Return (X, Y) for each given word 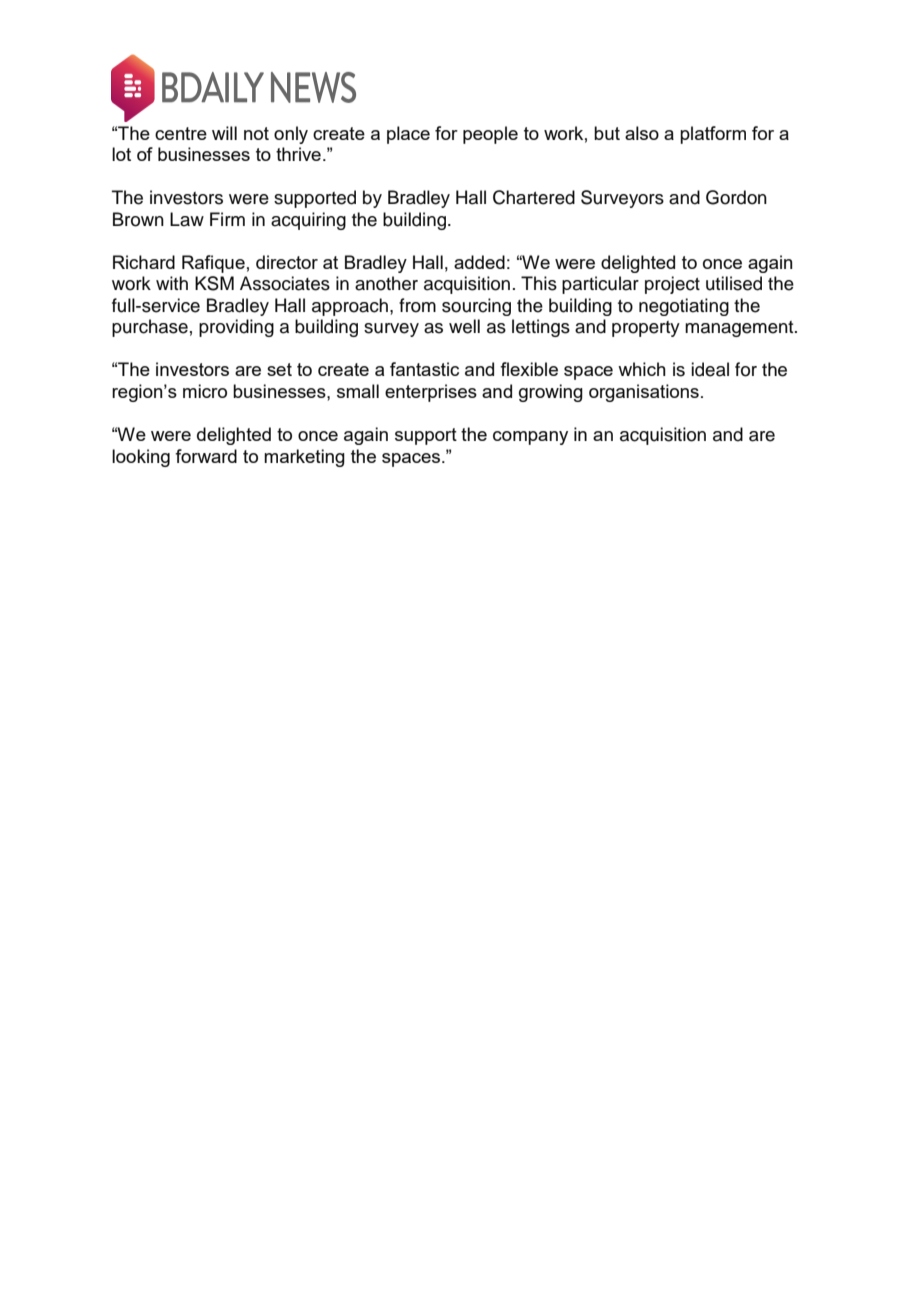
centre (181, 133)
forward (206, 456)
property (646, 329)
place (408, 135)
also (642, 133)
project (672, 285)
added (479, 262)
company (530, 438)
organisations (644, 393)
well (464, 326)
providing (236, 328)
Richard (144, 262)
